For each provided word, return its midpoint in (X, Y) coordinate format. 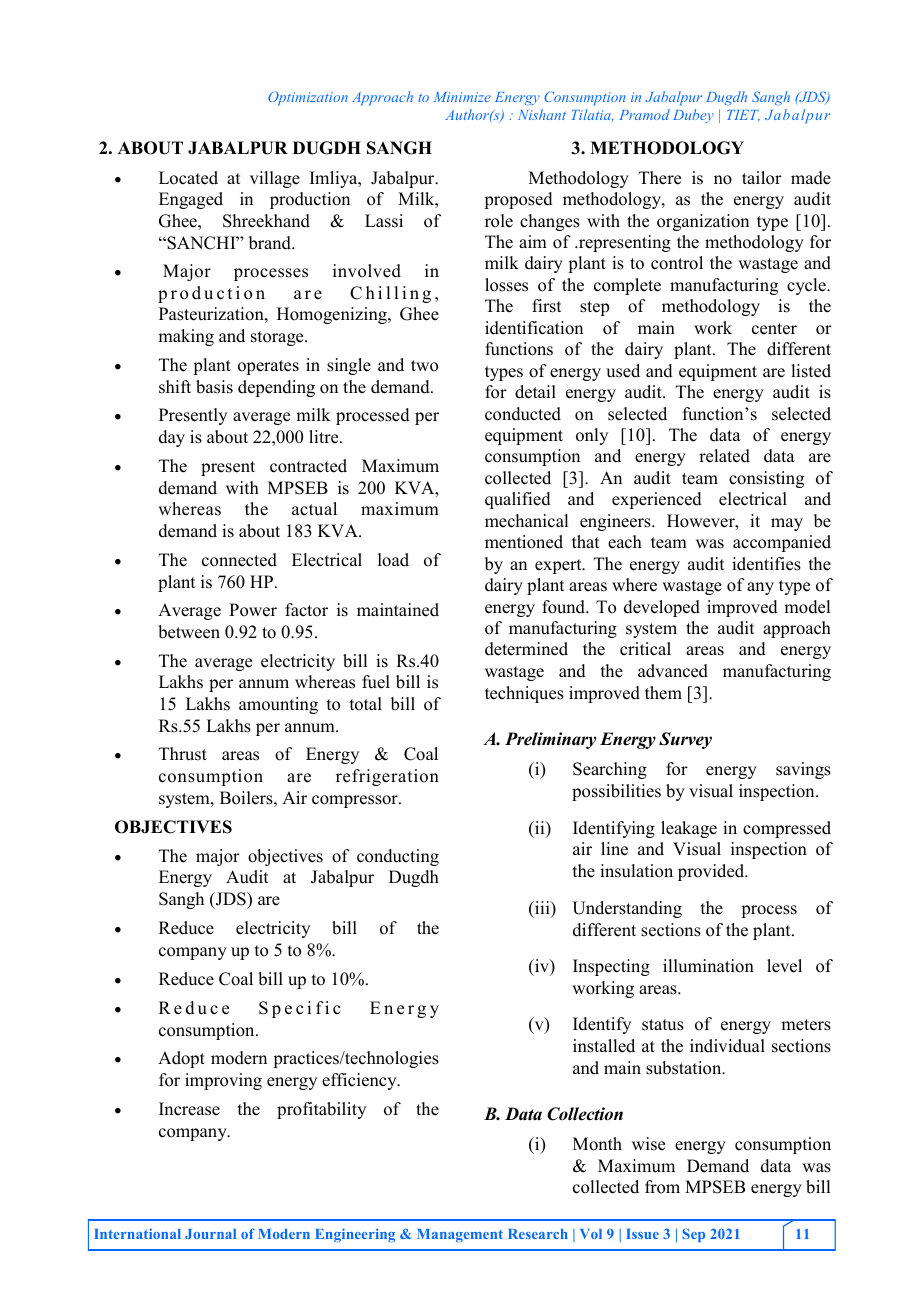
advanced (673, 671)
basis (214, 387)
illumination (708, 966)
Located (188, 178)
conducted (523, 414)
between (189, 632)
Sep (693, 1235)
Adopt (181, 1059)
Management (460, 1235)
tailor (762, 178)
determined (526, 649)
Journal (210, 1234)
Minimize (462, 97)
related (724, 456)
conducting (398, 857)
